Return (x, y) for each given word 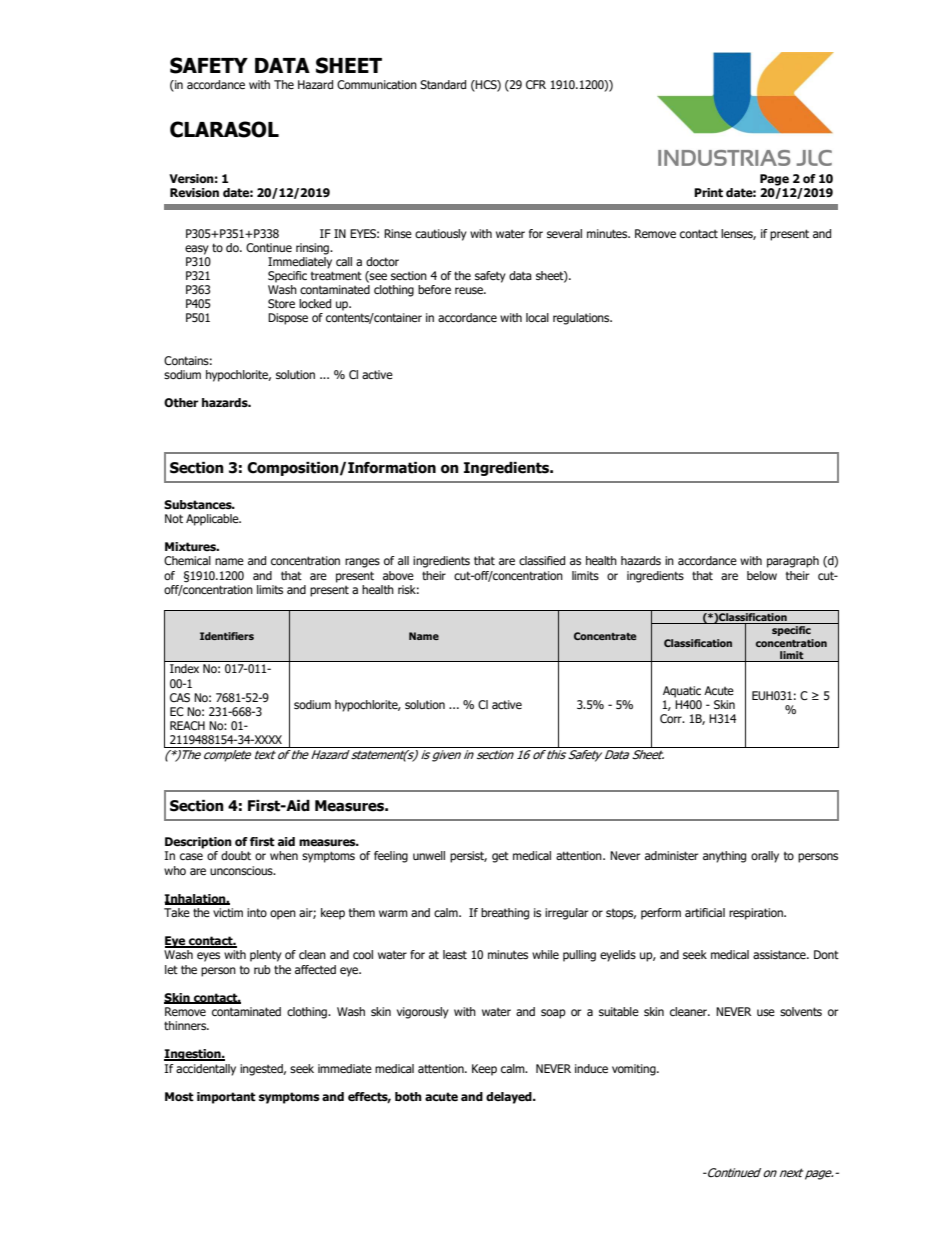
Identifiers (227, 636)
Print (708, 193)
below (762, 575)
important (226, 1098)
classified (542, 560)
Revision (194, 193)
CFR (536, 84)
